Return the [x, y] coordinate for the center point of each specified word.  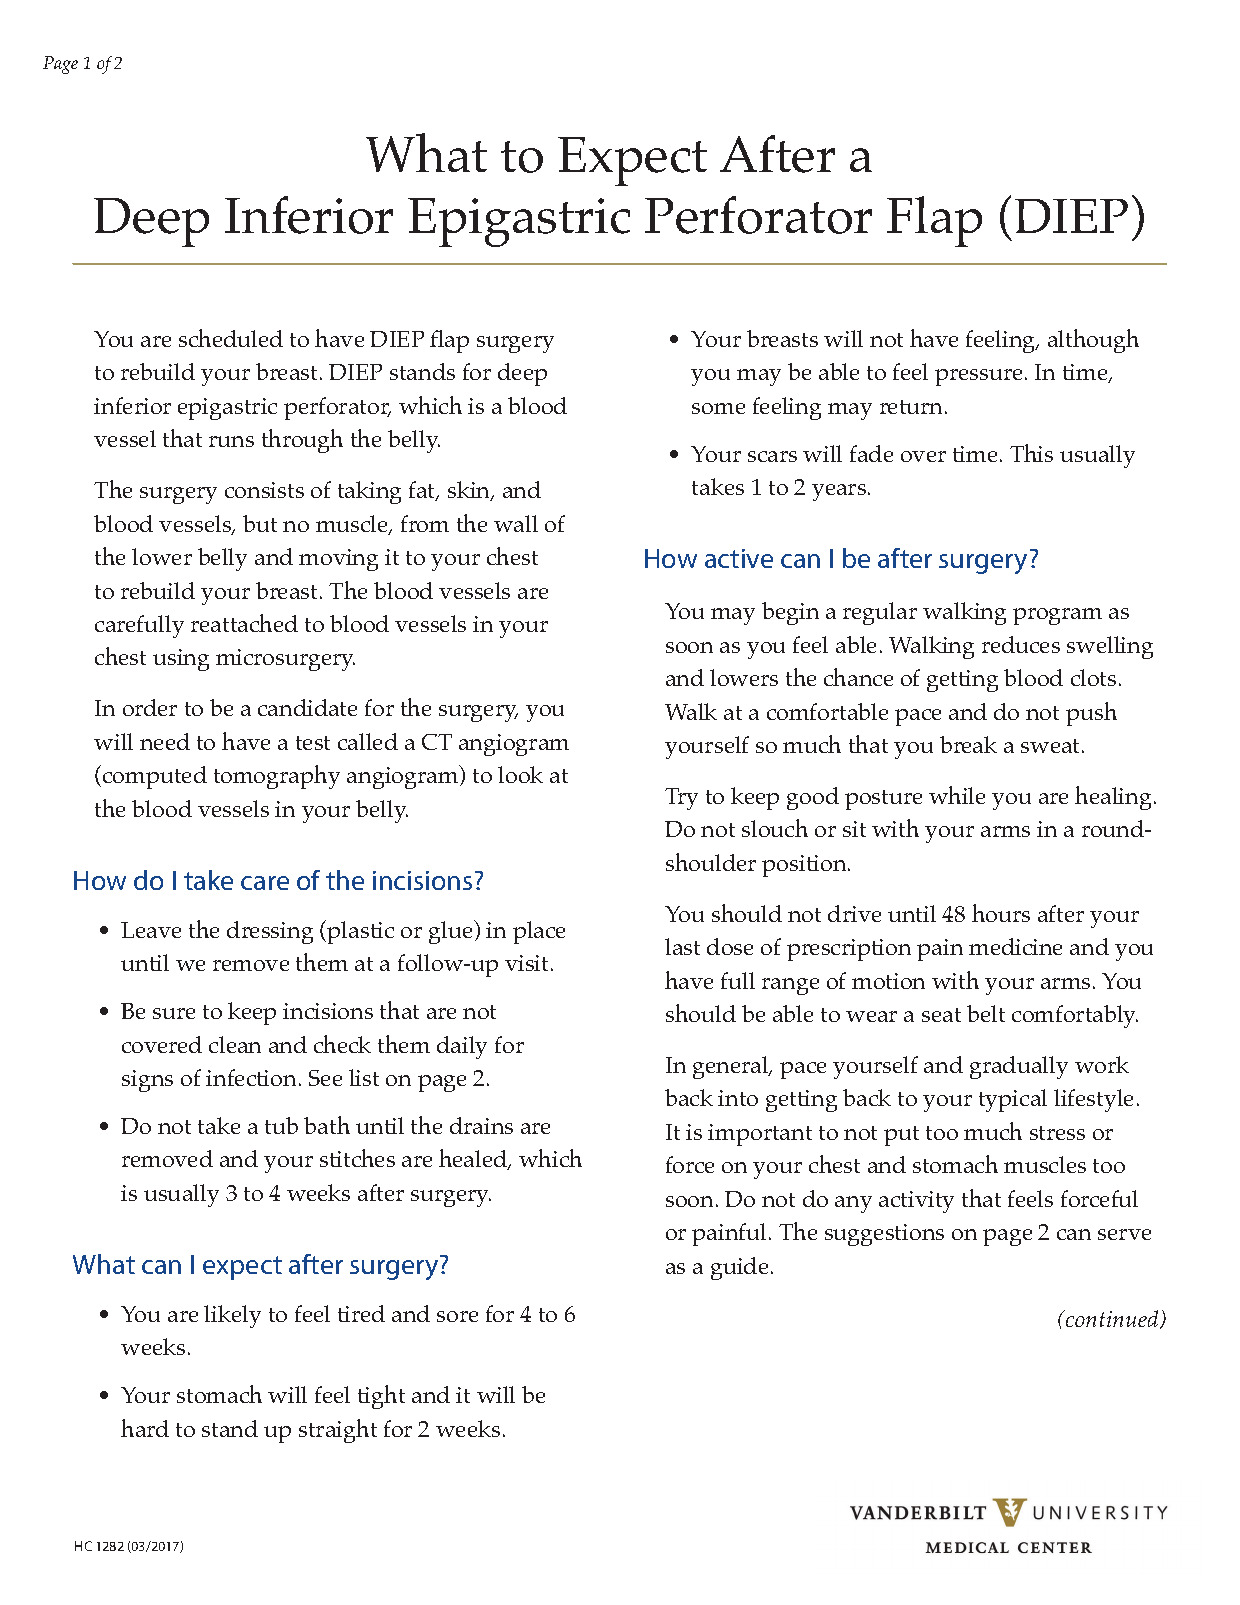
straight [338, 1431]
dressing [270, 932]
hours [1001, 913]
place [539, 932]
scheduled [231, 338]
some [718, 408]
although [1093, 341]
